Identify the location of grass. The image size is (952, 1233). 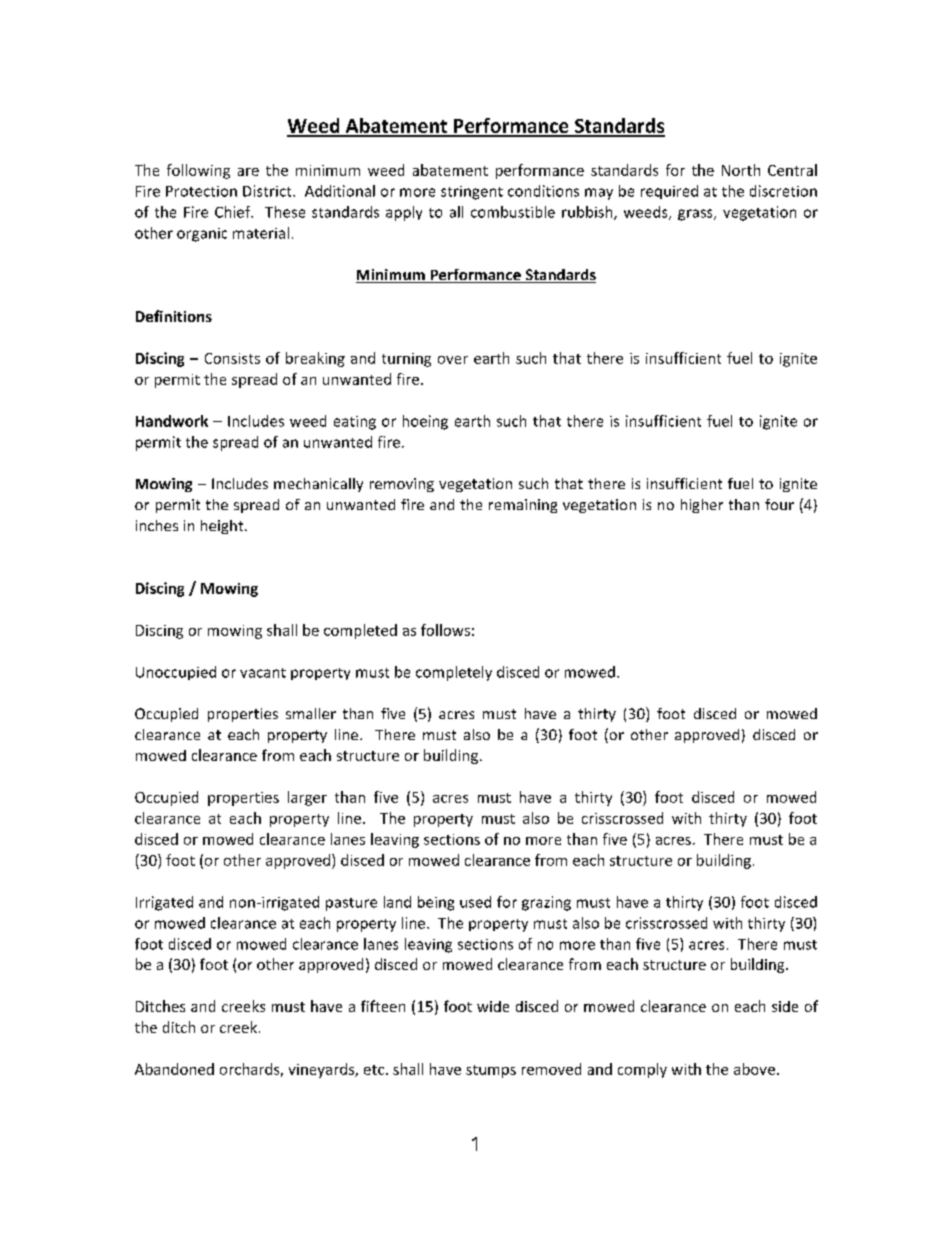
(696, 215).
